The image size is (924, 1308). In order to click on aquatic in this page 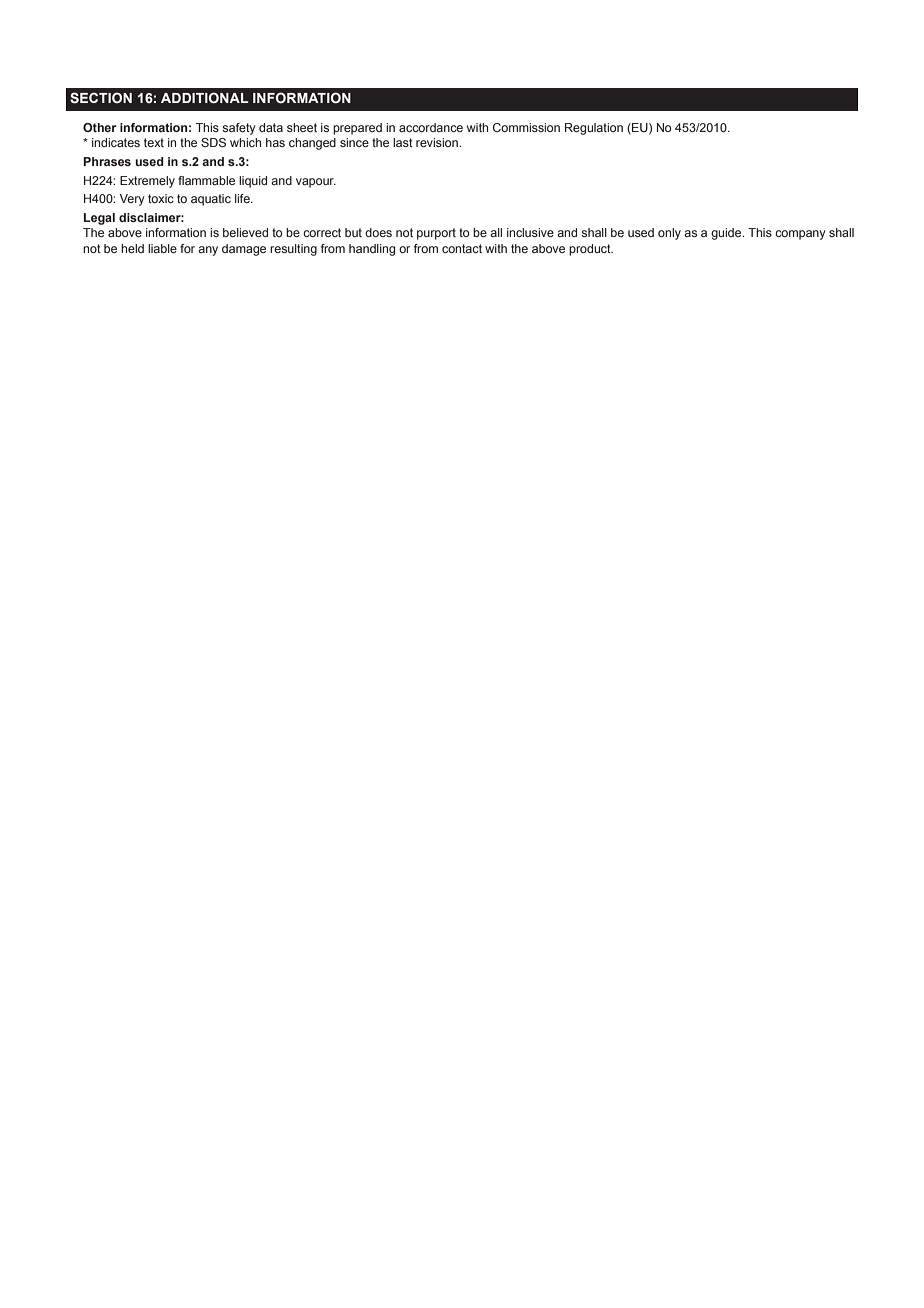, I will do `click(211, 200)`.
